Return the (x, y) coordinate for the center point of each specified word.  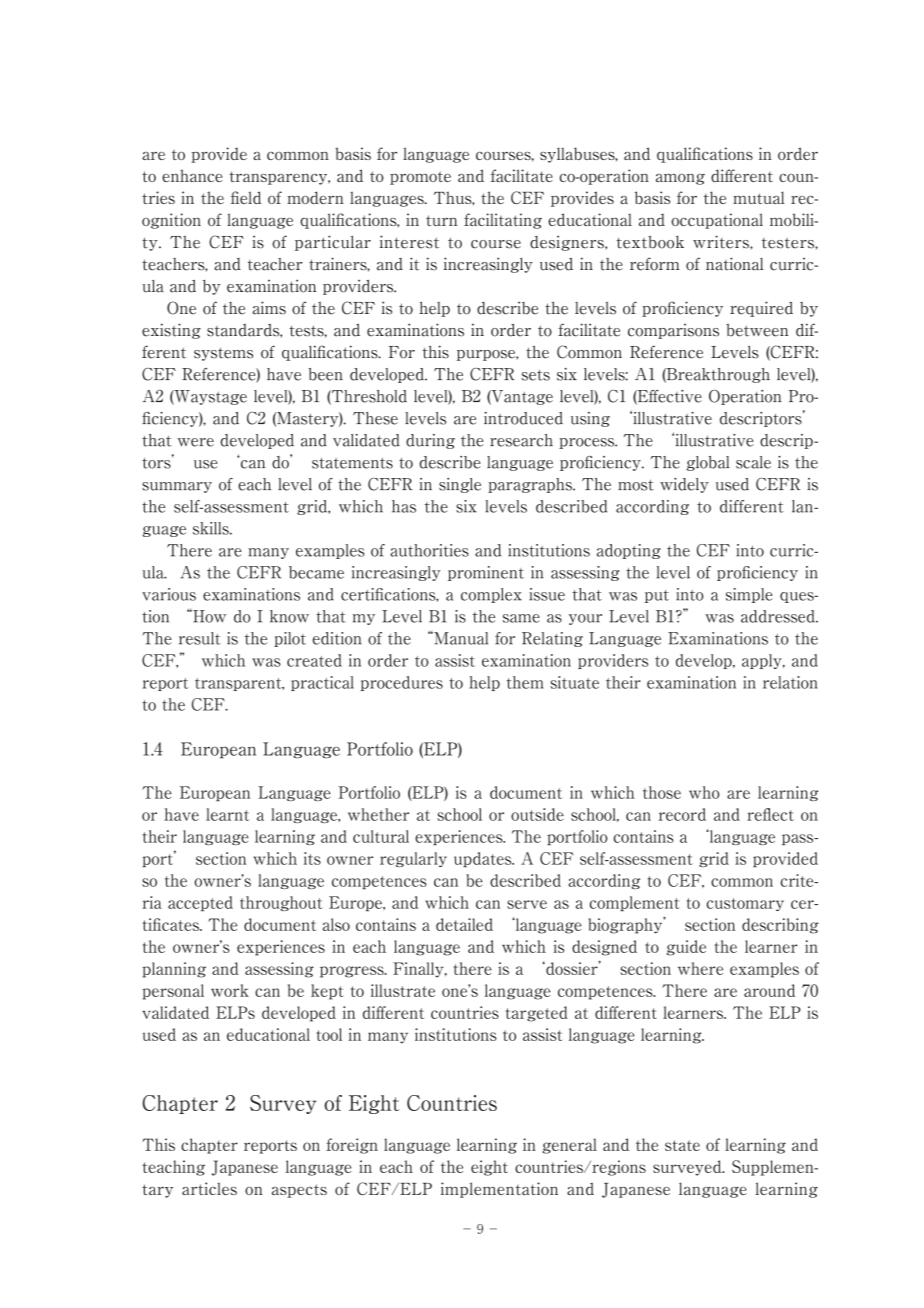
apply (763, 661)
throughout (281, 903)
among (680, 179)
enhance (192, 175)
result (200, 638)
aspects (299, 1191)
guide (686, 948)
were (195, 442)
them (525, 682)
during (430, 441)
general (569, 1146)
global (707, 463)
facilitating (503, 221)
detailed (464, 924)
